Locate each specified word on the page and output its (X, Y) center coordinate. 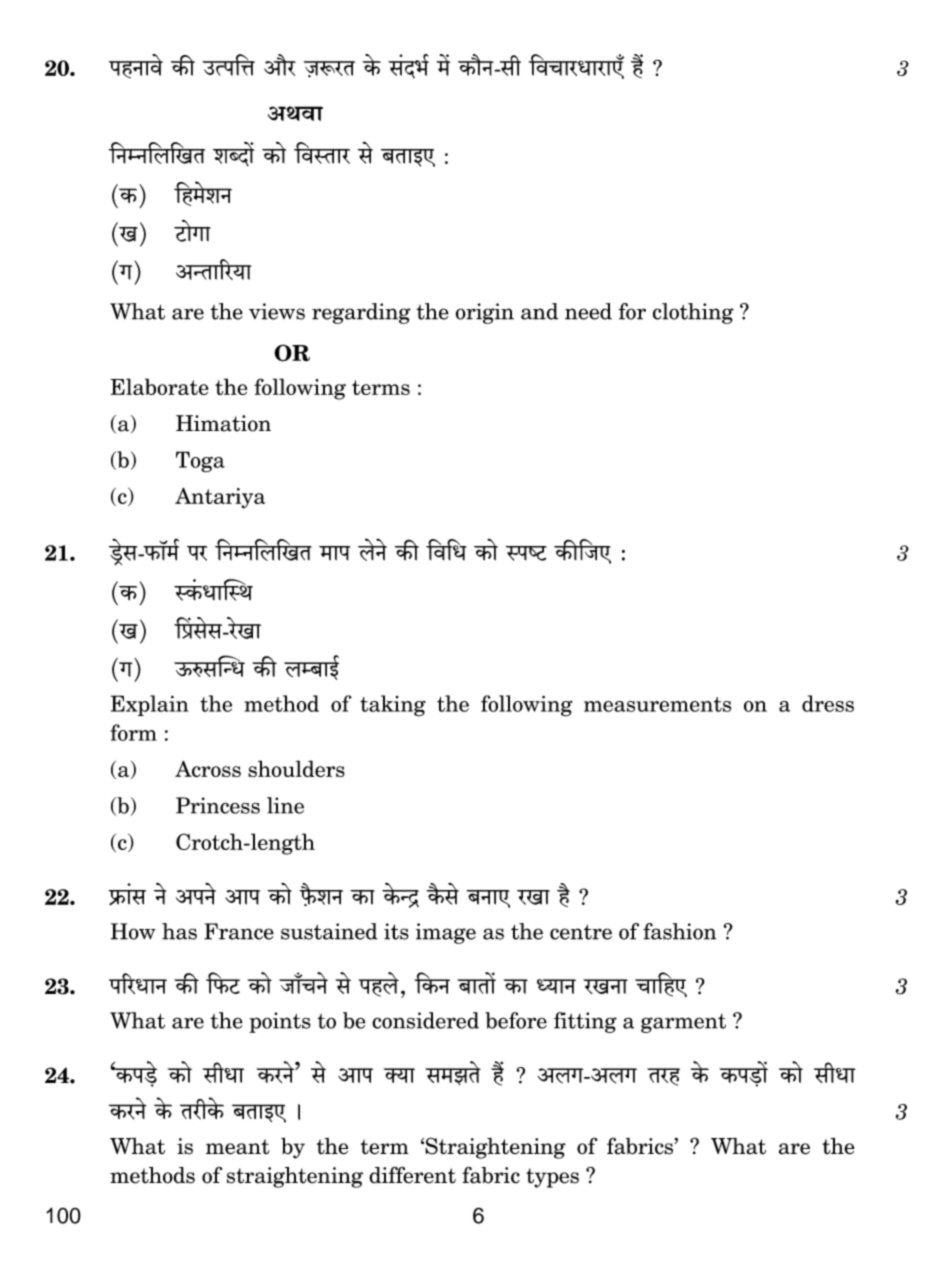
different (412, 1175)
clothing (693, 313)
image (446, 933)
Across (208, 768)
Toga (200, 462)
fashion (679, 931)
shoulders (296, 768)
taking (393, 706)
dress (828, 703)
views (277, 311)
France (239, 931)
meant (238, 1147)
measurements (657, 704)
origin (485, 313)
